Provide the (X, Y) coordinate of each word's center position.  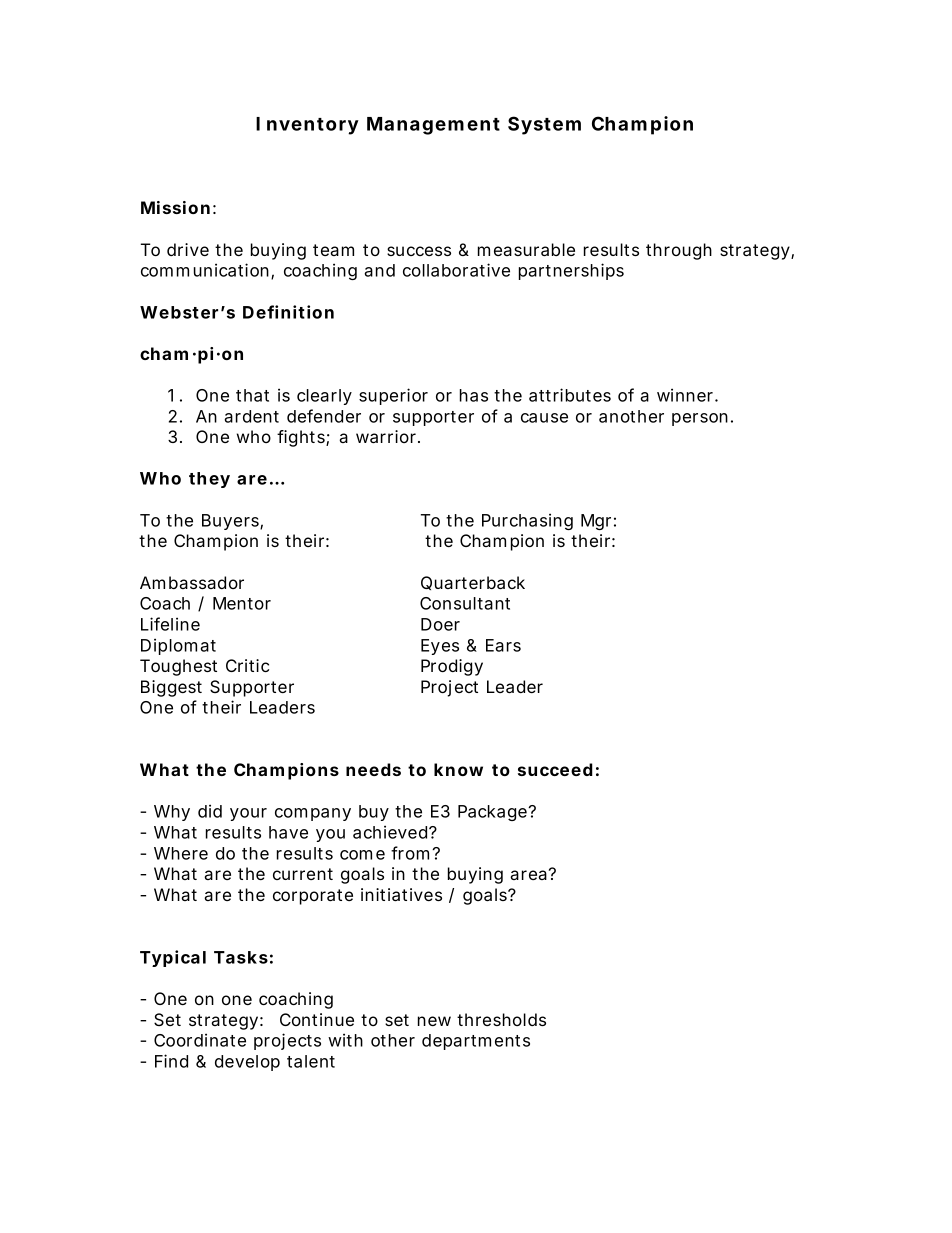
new (434, 1021)
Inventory (307, 126)
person (700, 419)
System (544, 125)
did (210, 811)
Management (433, 126)
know (458, 769)
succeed (555, 769)
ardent (251, 416)
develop (247, 1063)
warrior (387, 436)
